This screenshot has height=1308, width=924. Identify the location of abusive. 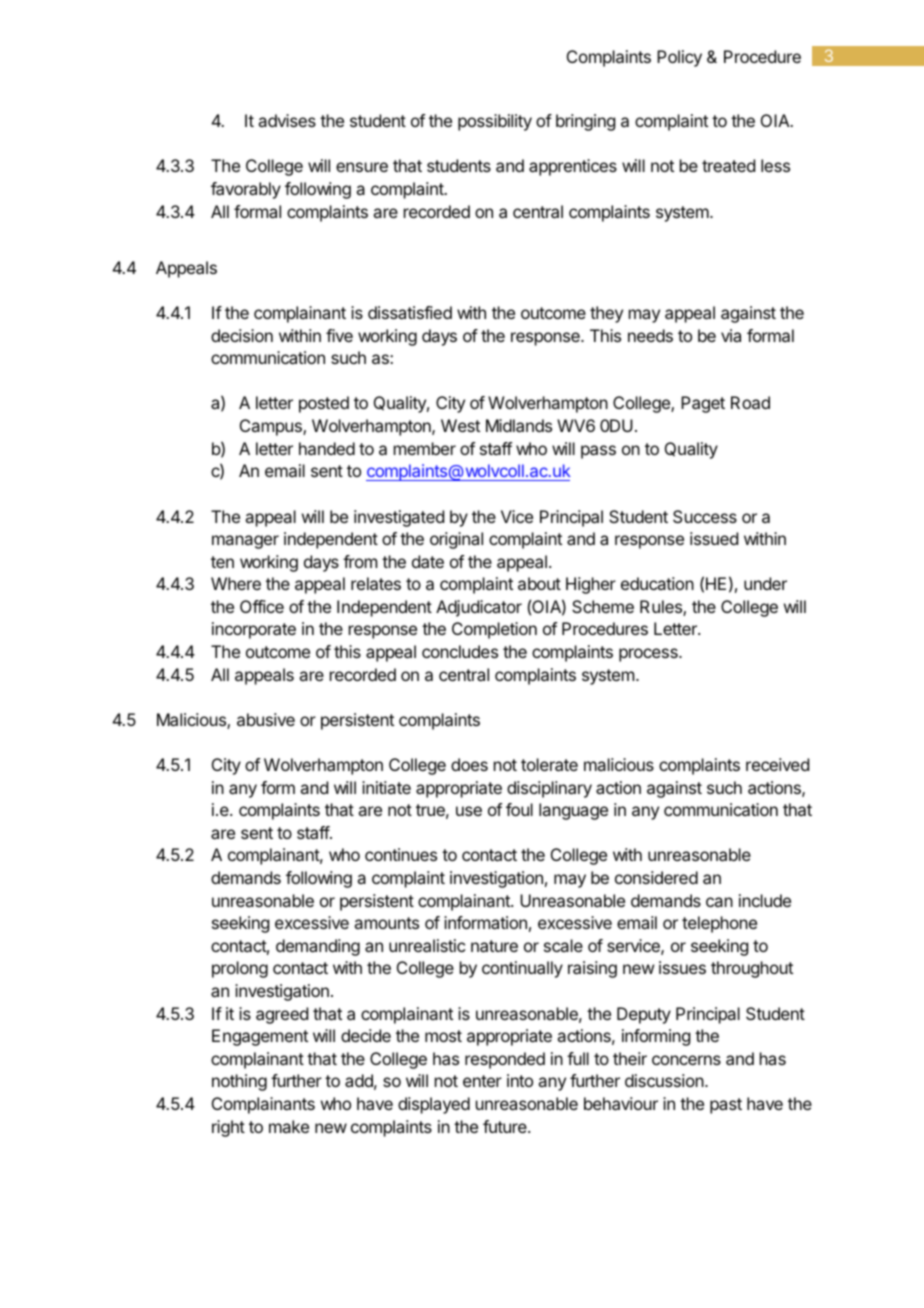
(266, 719).
